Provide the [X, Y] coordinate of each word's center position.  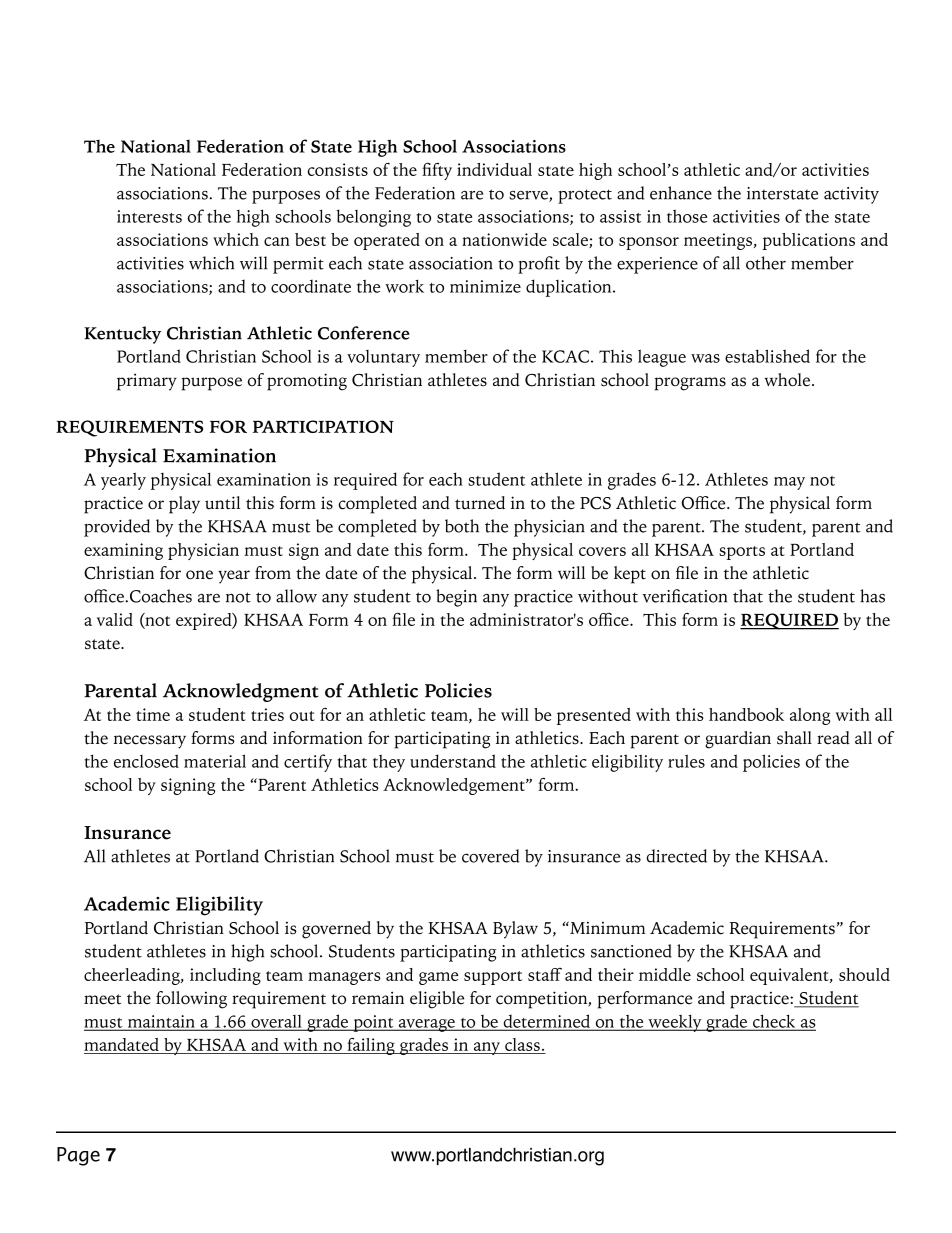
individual [494, 169]
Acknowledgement [455, 786]
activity [851, 195]
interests [149, 216]
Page [78, 1156]
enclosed [146, 761]
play [184, 505]
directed [677, 856]
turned [480, 503]
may [789, 483]
